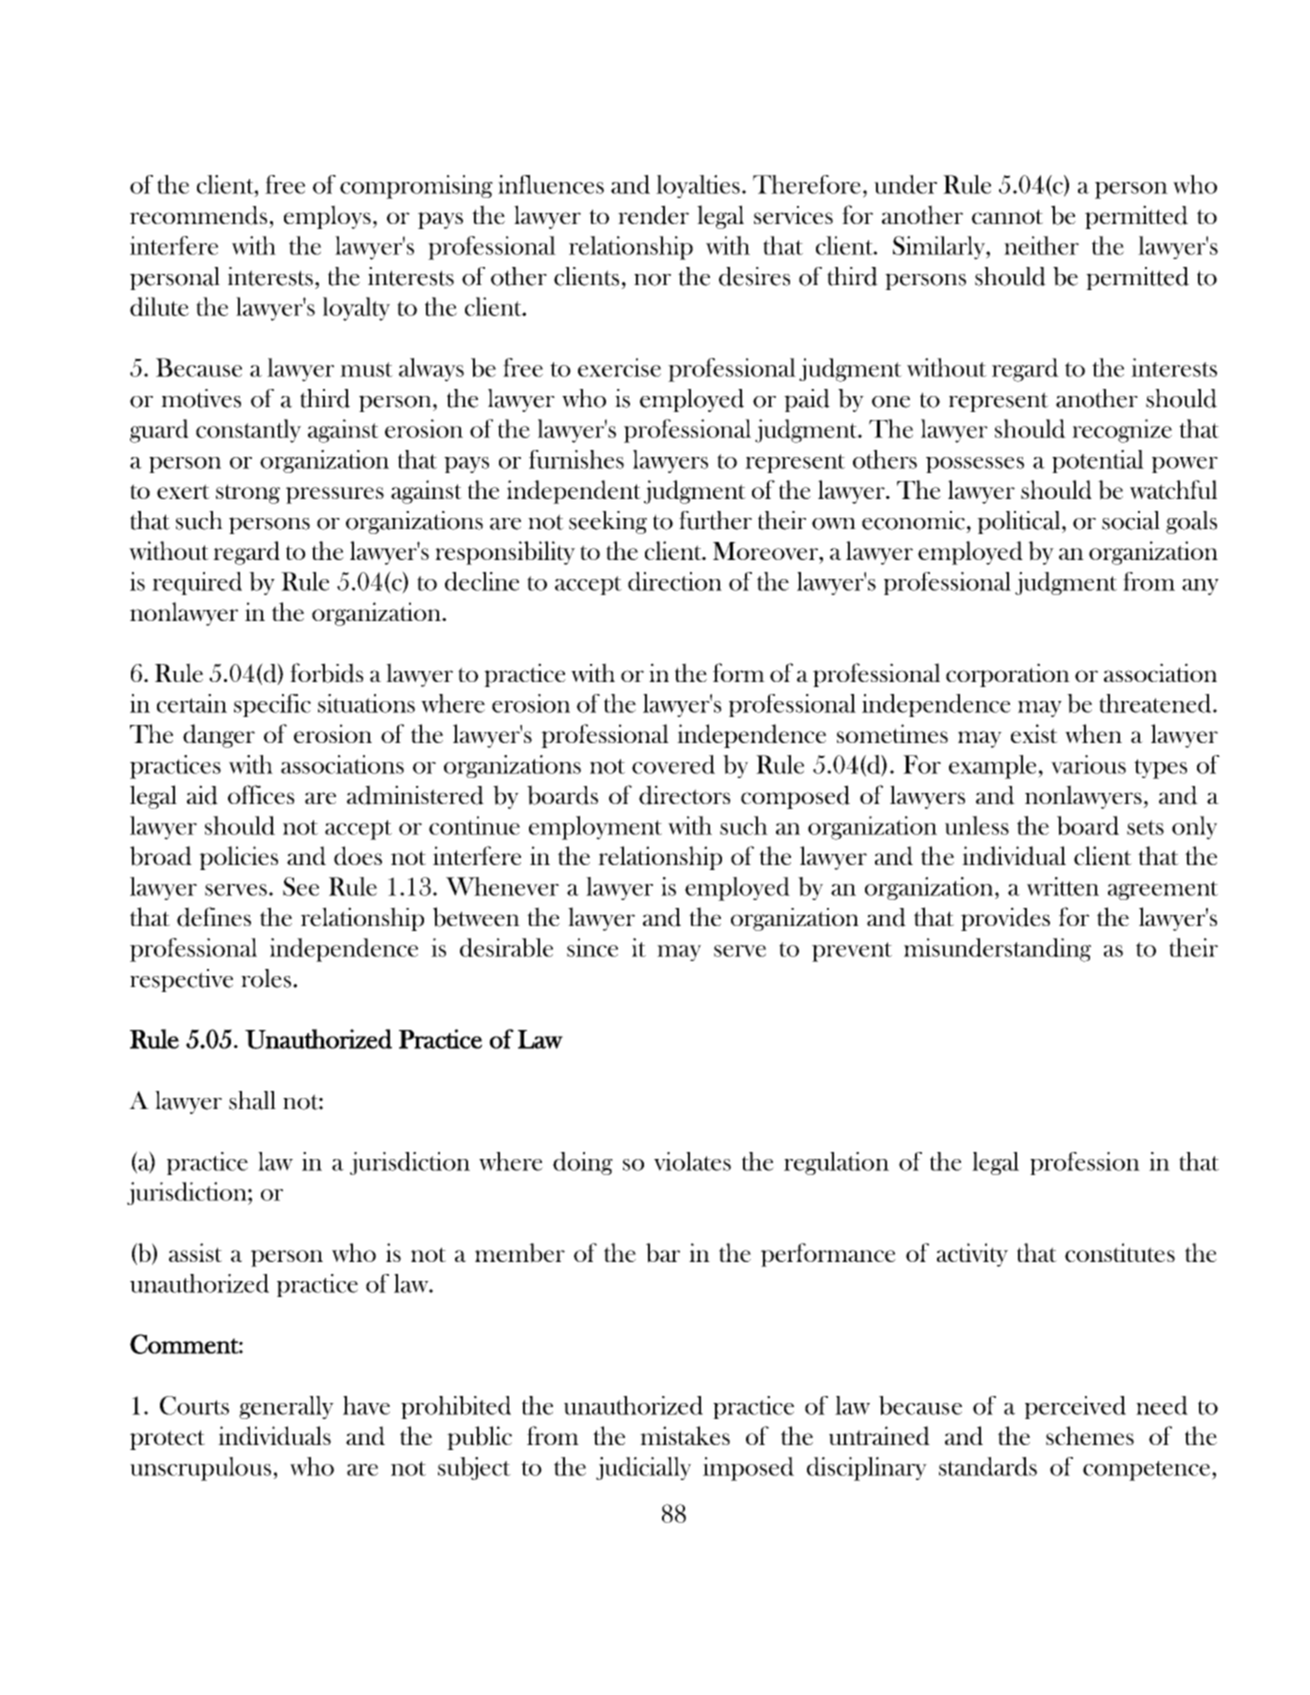 The width and height of the page is (1310, 1695). What do you see at coordinates (327, 673) in the page?
I see `forbids` at bounding box center [327, 673].
